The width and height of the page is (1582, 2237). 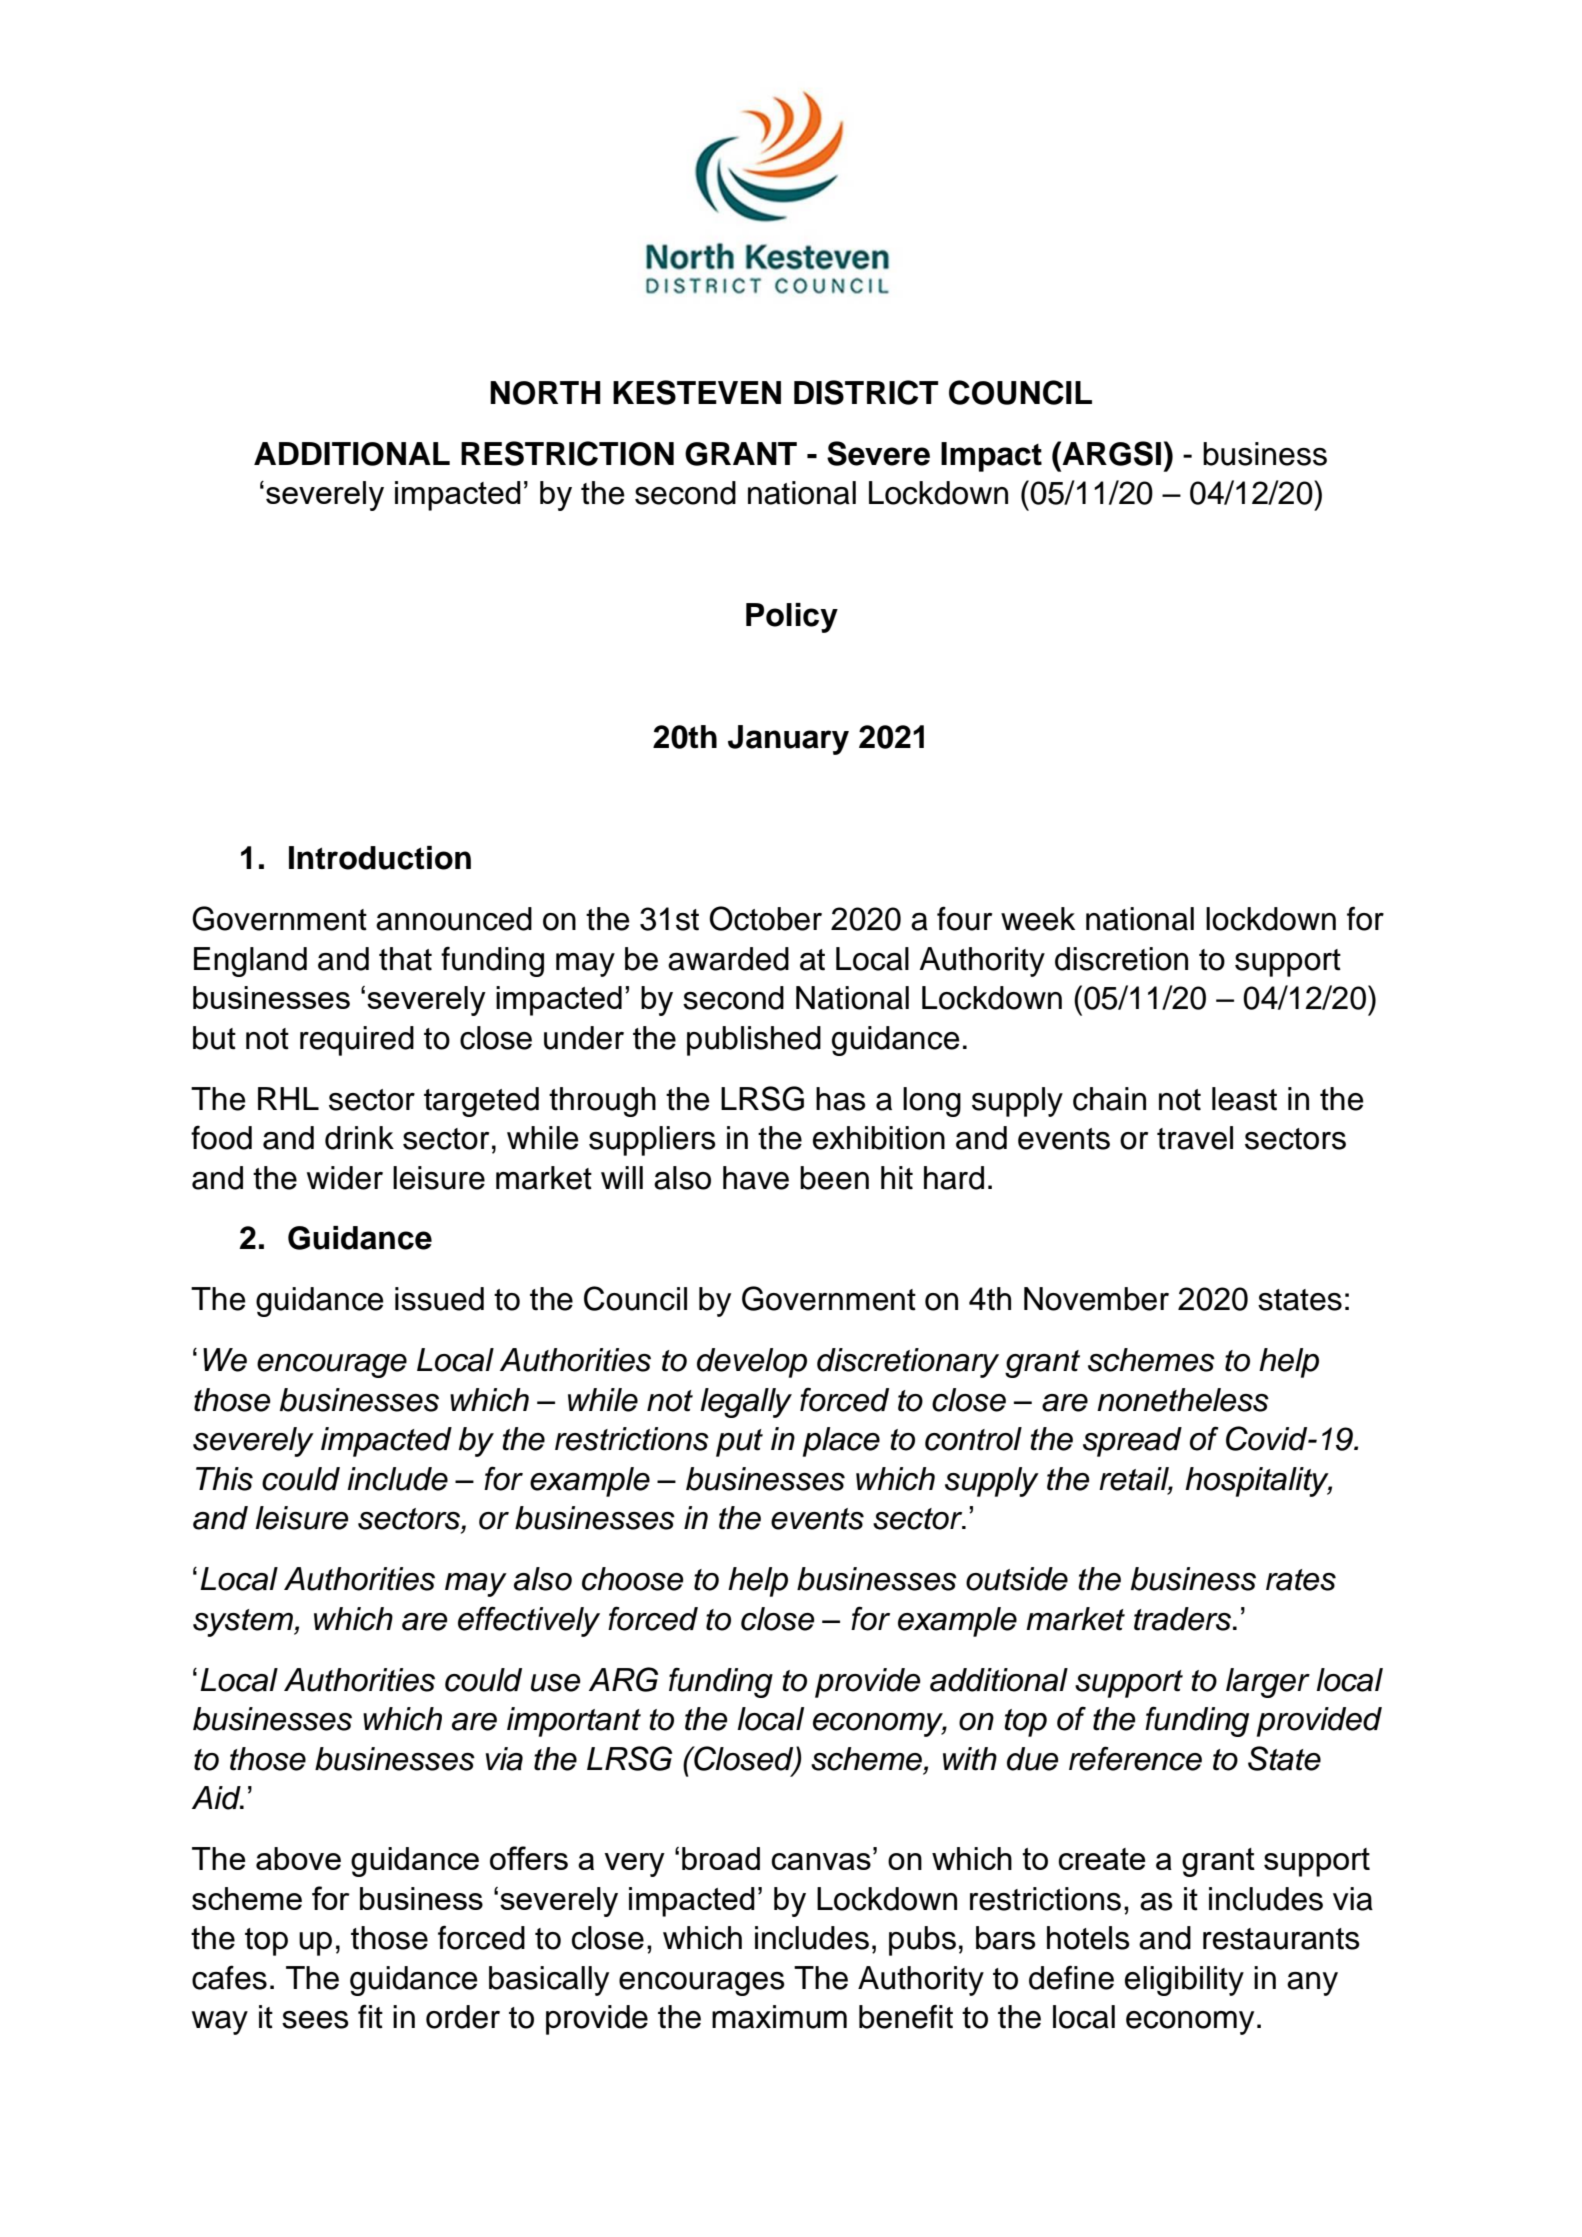 What do you see at coordinates (779, 2017) in the page?
I see `maximum` at bounding box center [779, 2017].
